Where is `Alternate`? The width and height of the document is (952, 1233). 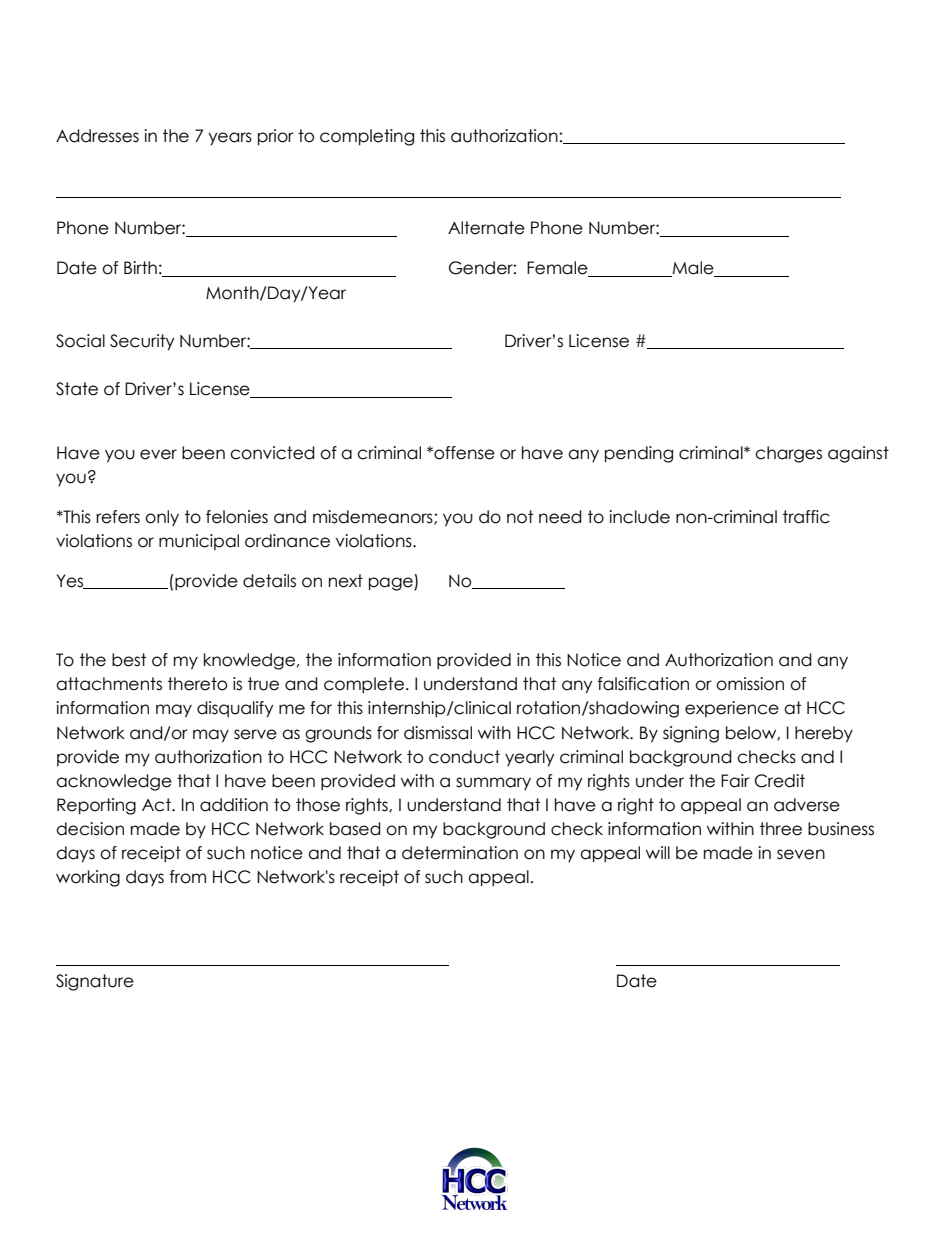
Alternate is located at coordinates (486, 228).
